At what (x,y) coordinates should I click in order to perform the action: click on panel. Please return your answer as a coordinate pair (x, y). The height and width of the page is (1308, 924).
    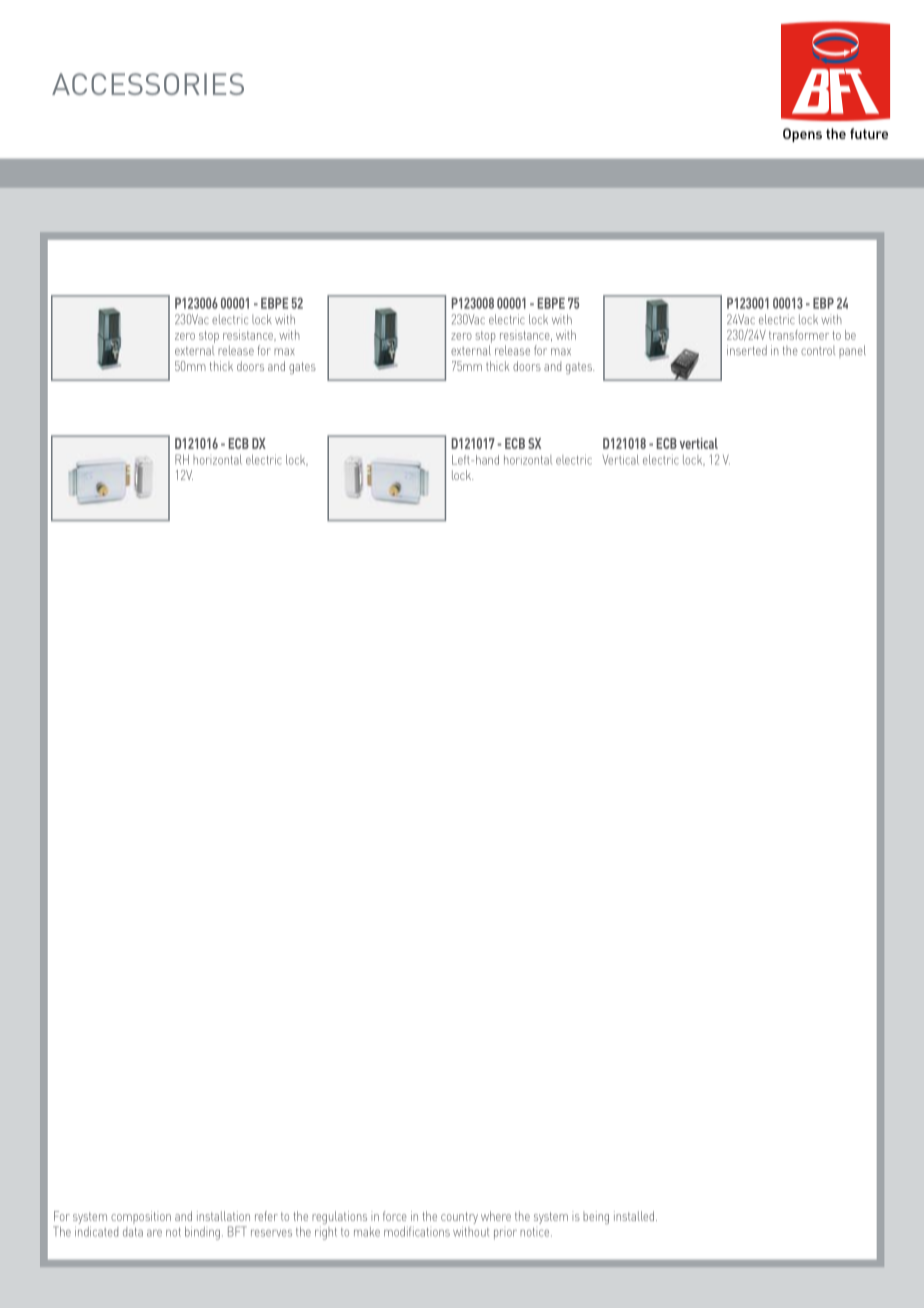
    Looking at the image, I should click on (852, 351).
